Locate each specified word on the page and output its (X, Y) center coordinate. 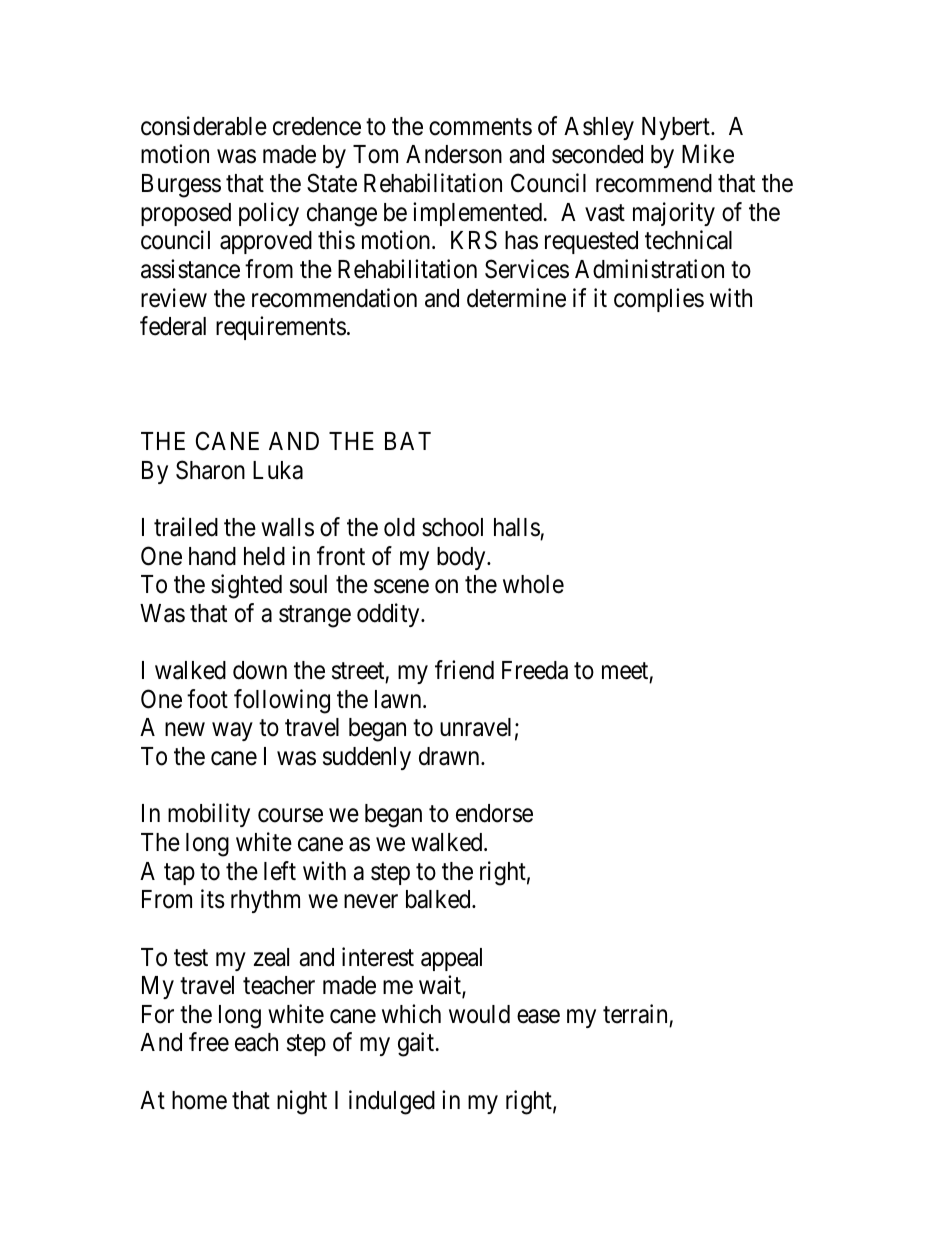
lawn (399, 699)
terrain (635, 1014)
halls (517, 527)
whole (533, 584)
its (213, 899)
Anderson (454, 154)
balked (439, 899)
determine (516, 298)
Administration (649, 269)
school (452, 527)
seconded (597, 154)
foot (207, 699)
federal (173, 326)
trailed (186, 527)
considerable (204, 126)
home (199, 1100)
